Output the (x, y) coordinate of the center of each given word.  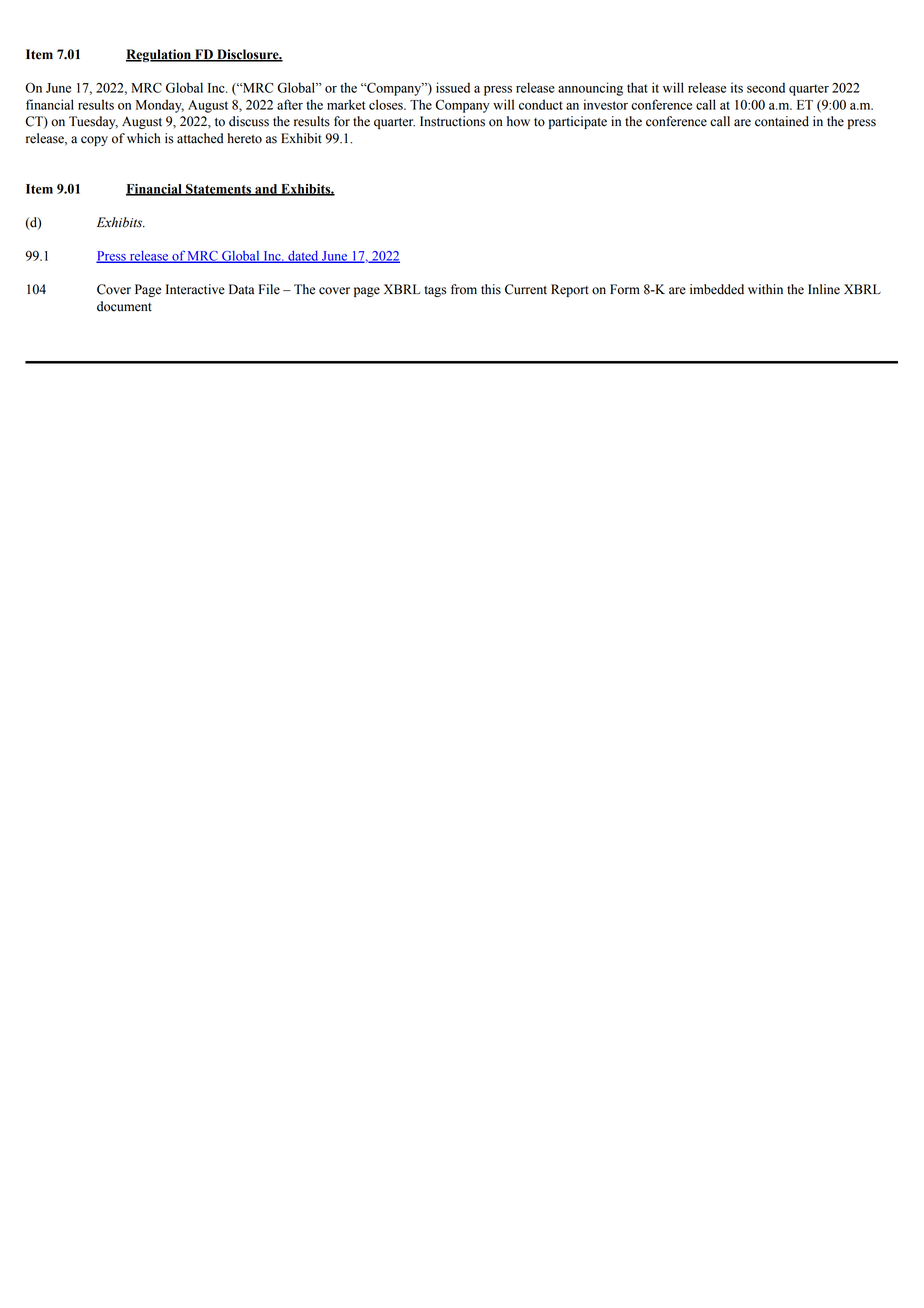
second (766, 87)
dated (303, 257)
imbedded (717, 289)
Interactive (195, 289)
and (266, 190)
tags (435, 291)
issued (453, 87)
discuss (249, 121)
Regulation (159, 55)
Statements (218, 190)
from (464, 289)
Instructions (452, 121)
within (765, 289)
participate (578, 122)
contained (782, 121)
